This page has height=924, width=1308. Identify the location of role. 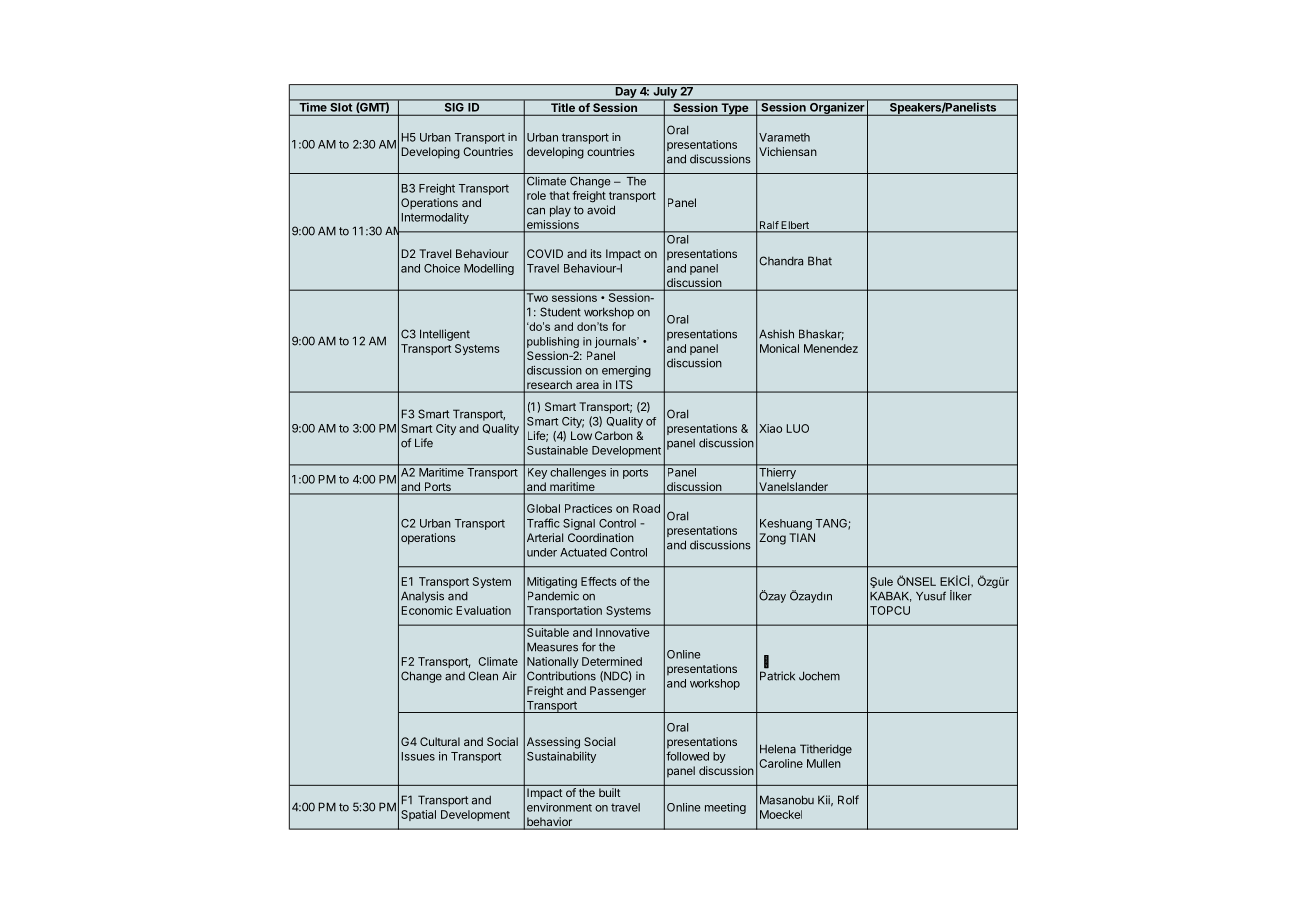
(536, 195).
